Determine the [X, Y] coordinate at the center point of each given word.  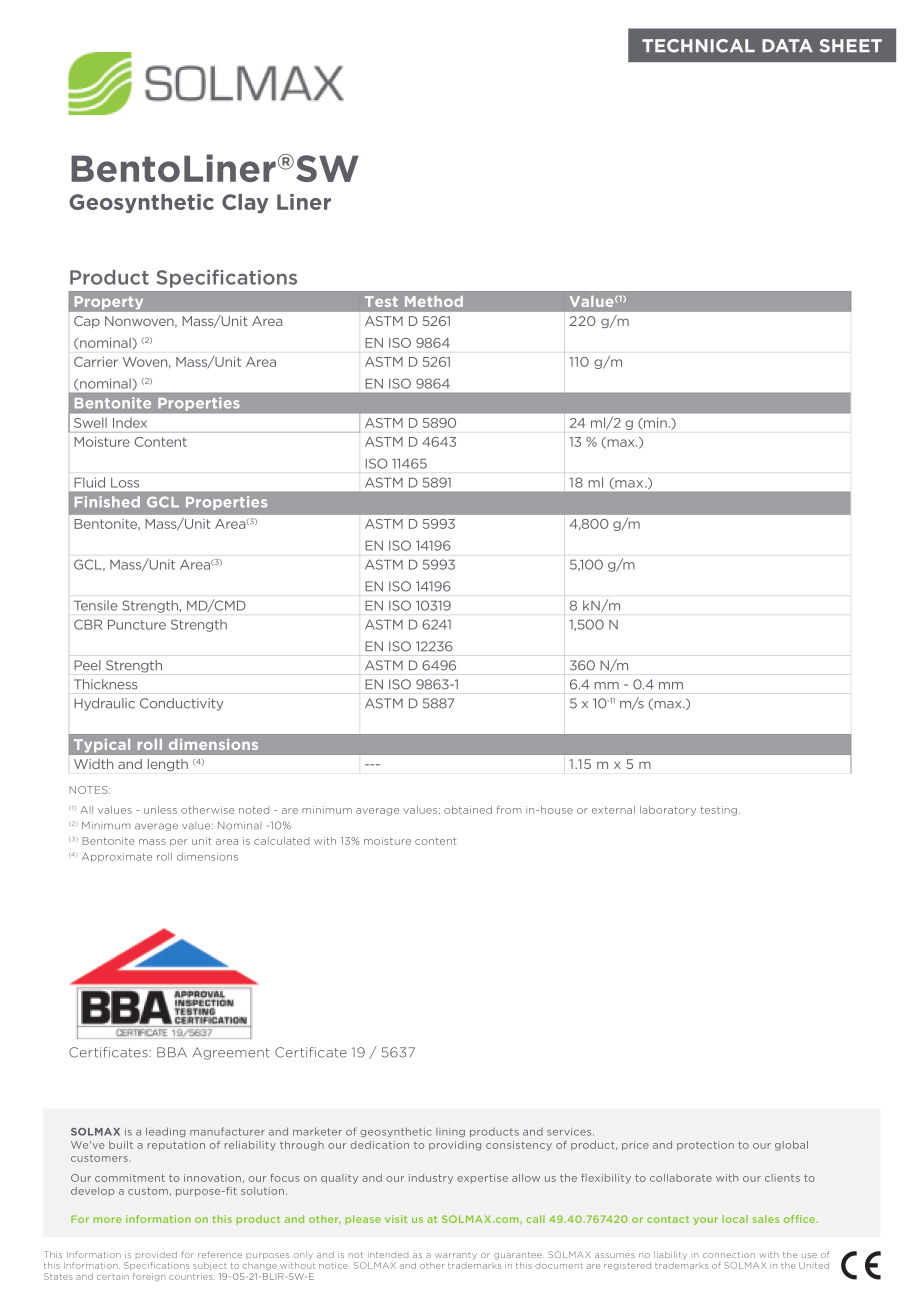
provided [156, 1254]
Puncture [137, 625]
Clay [245, 203]
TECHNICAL [698, 46]
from [509, 810]
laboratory [668, 811]
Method [434, 301]
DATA [787, 45]
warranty [456, 1256]
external [613, 810]
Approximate [117, 857]
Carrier [96, 362]
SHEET [851, 46]
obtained [468, 810]
